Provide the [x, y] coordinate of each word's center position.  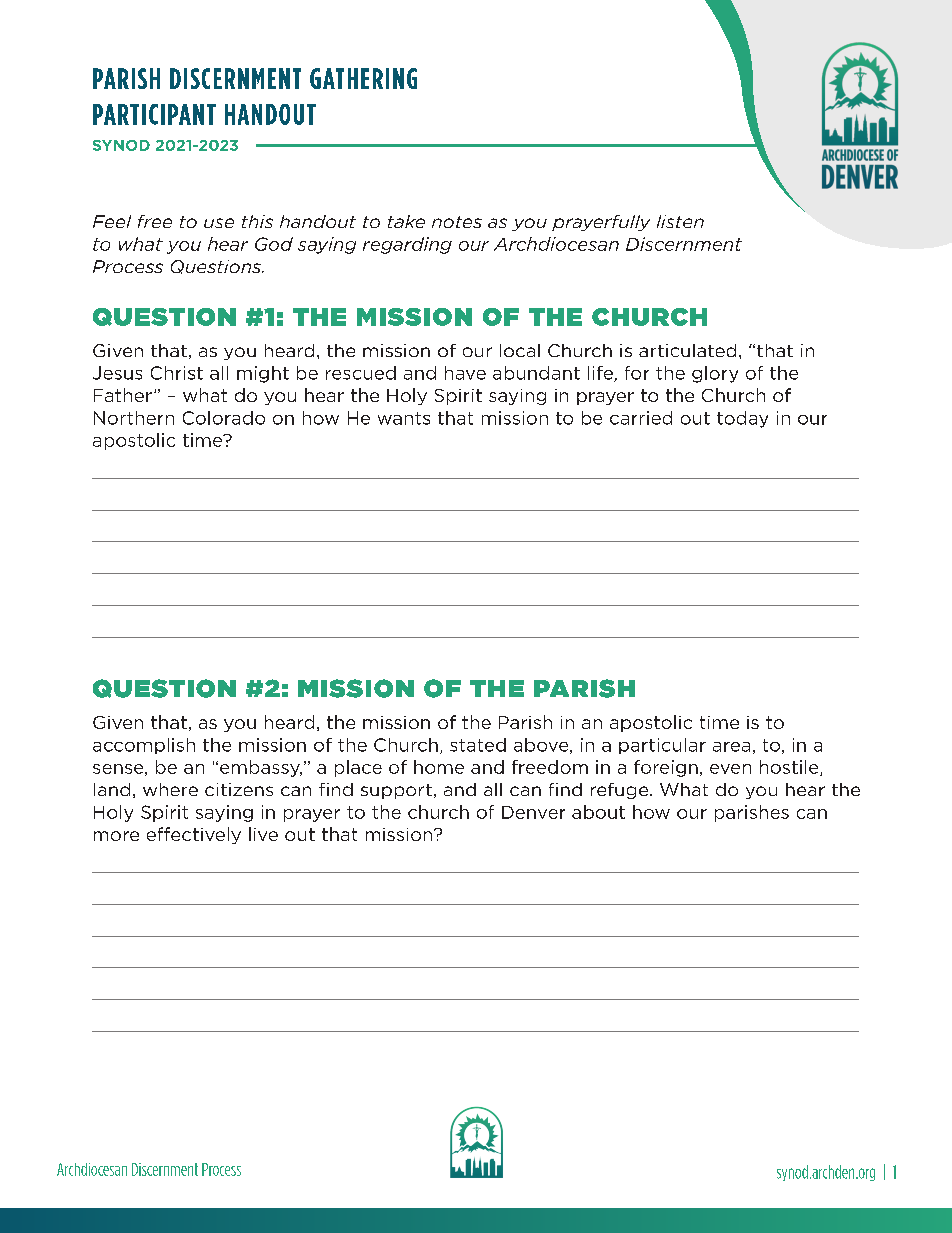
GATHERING [363, 78]
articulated [687, 350]
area [731, 747]
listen [680, 221]
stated [478, 745]
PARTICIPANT [154, 114]
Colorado [224, 418]
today [742, 419]
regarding [407, 245]
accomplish [144, 746]
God [274, 244]
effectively [194, 835]
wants [404, 418]
